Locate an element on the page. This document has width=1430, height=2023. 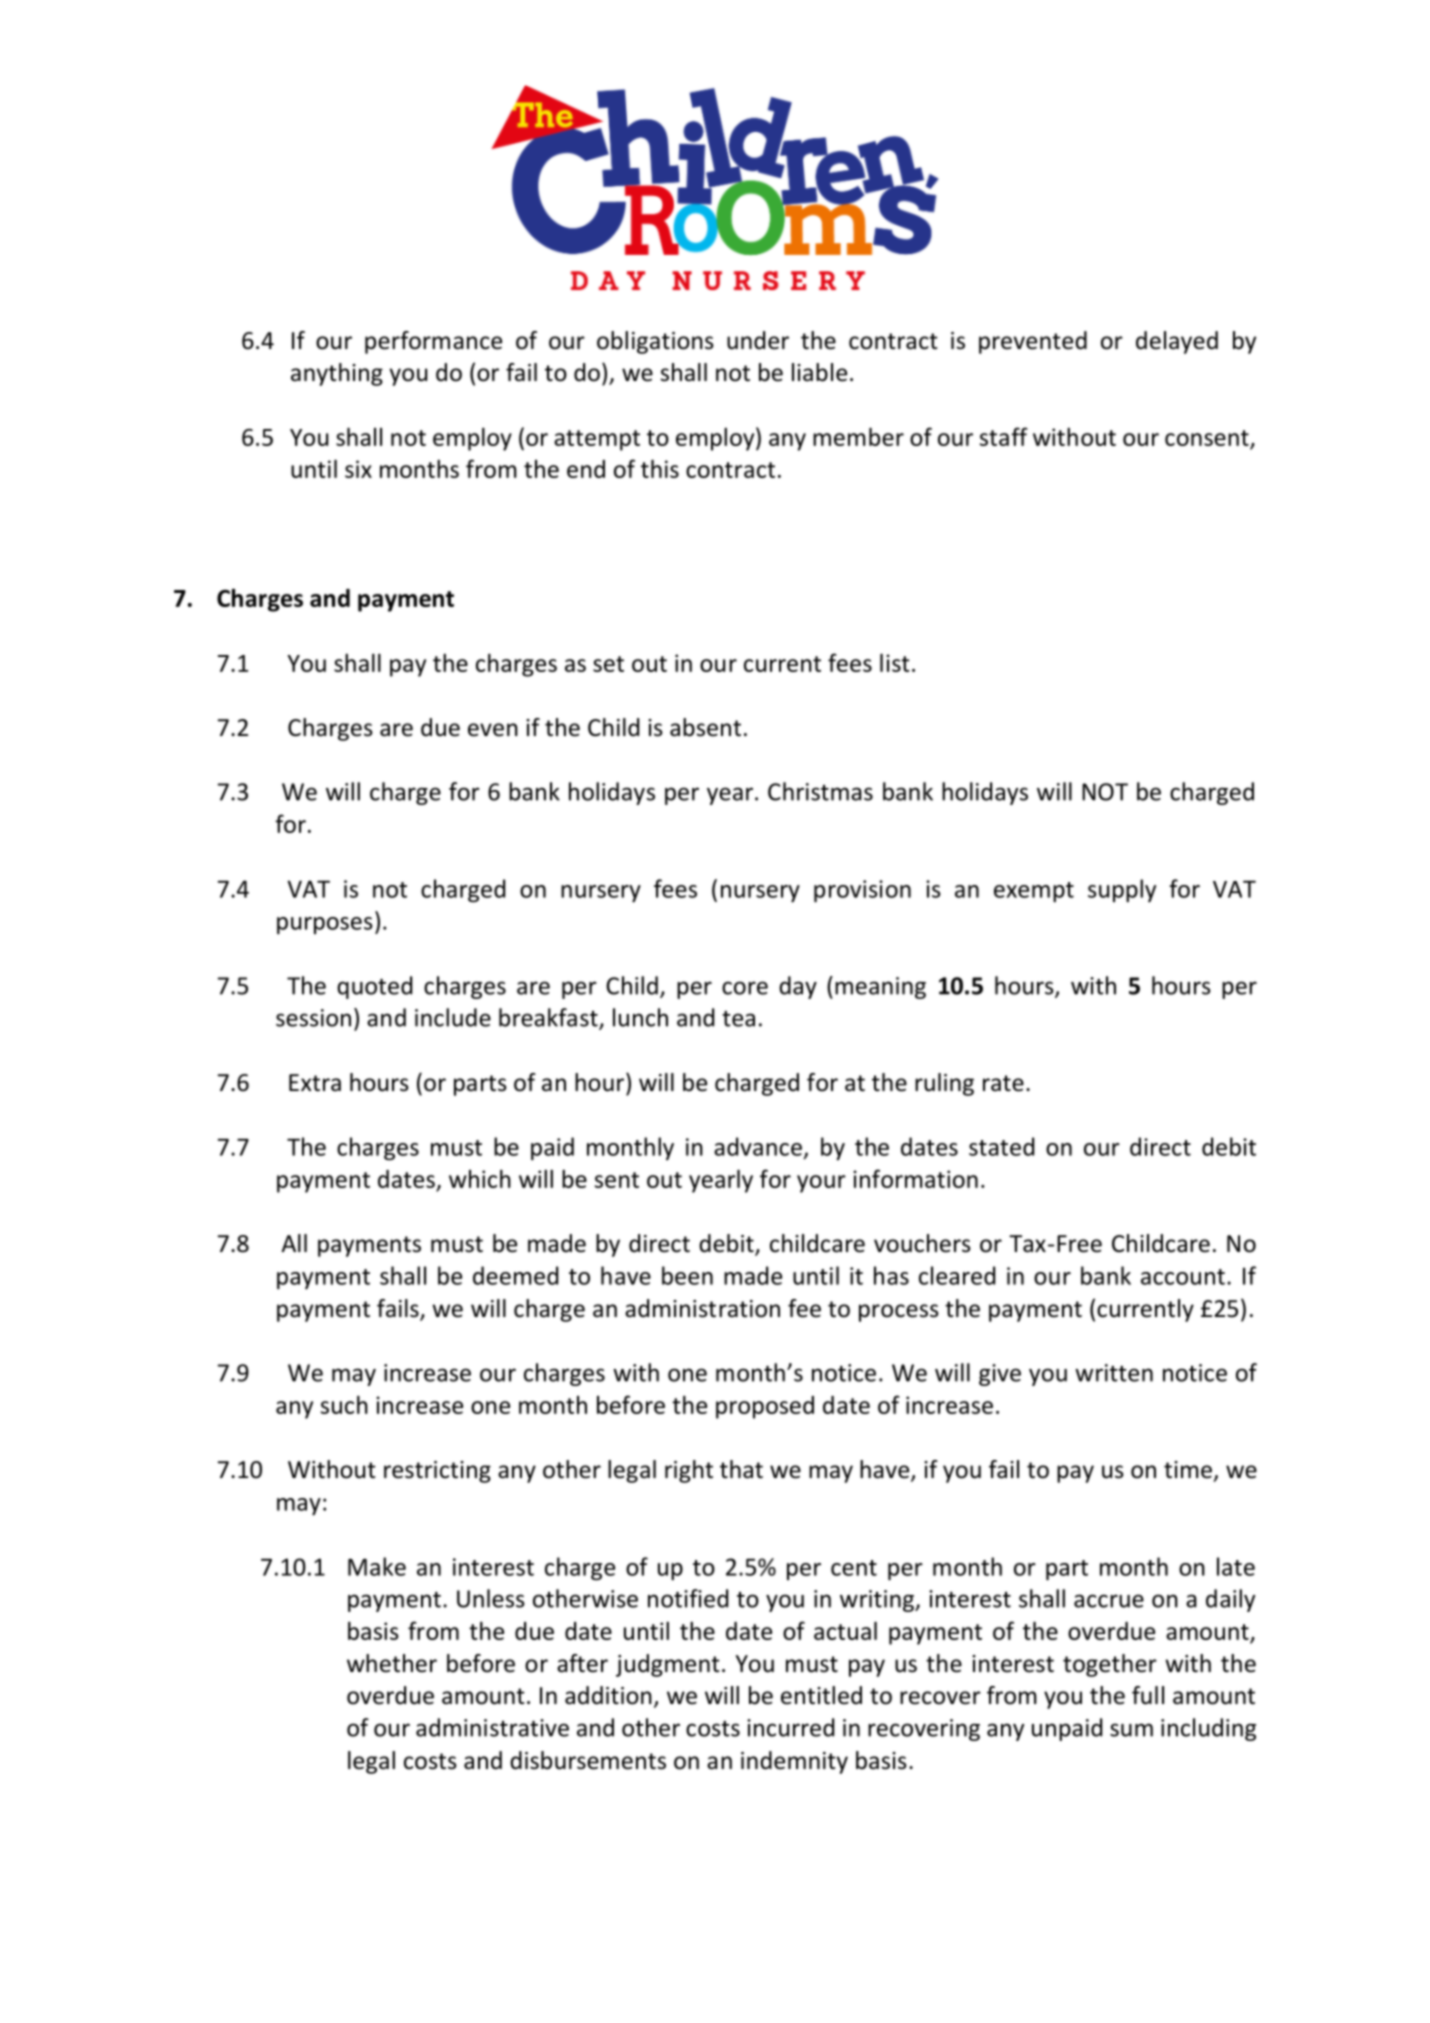
include is located at coordinates (453, 1017).
